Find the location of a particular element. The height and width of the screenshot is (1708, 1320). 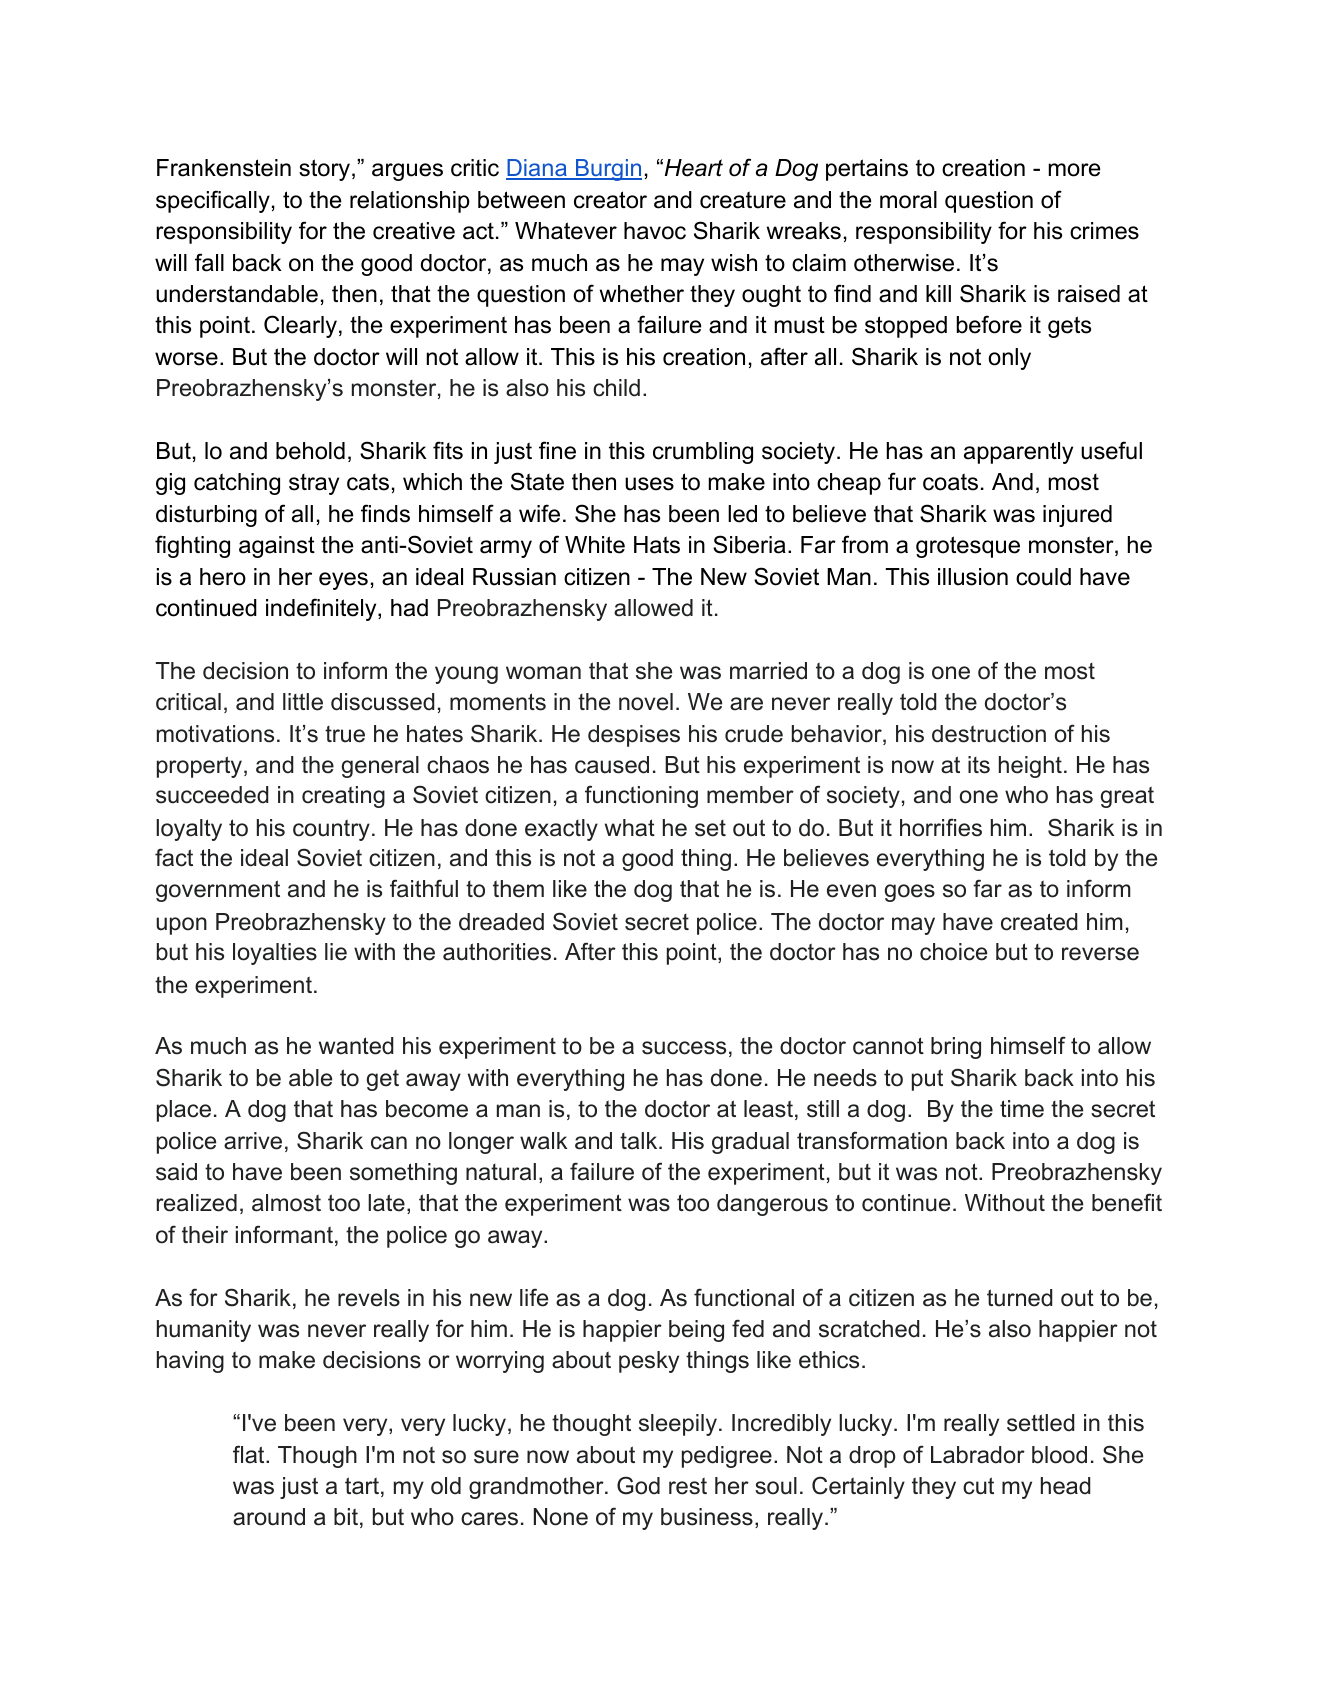

loyalties is located at coordinates (275, 954).
